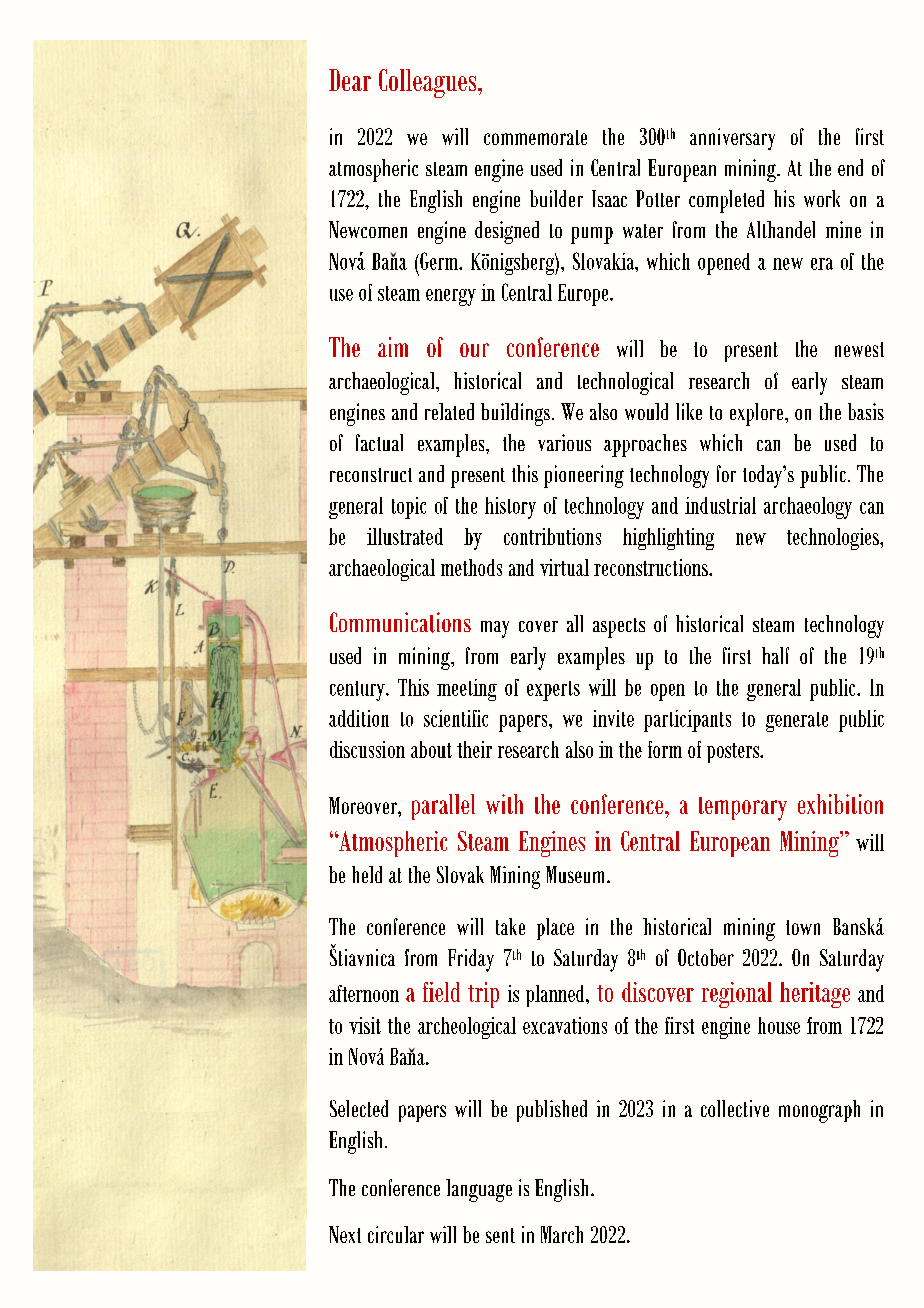  Describe the element at coordinates (850, 167) in the document. I see `end` at that location.
